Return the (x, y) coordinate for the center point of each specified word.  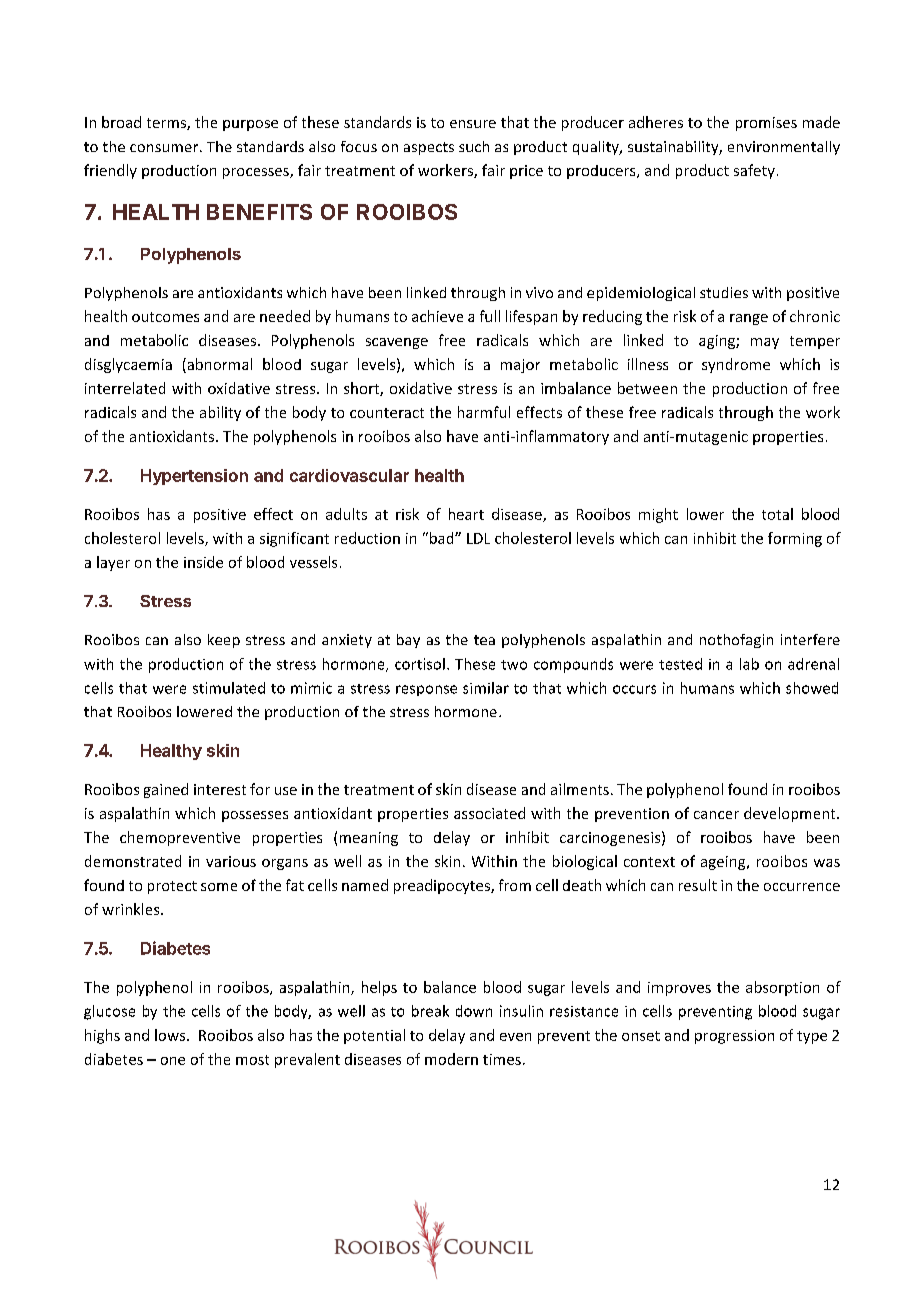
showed (812, 688)
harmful (484, 412)
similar (486, 688)
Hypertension (194, 477)
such (474, 146)
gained (166, 790)
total (777, 514)
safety (754, 171)
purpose (250, 125)
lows (171, 1035)
